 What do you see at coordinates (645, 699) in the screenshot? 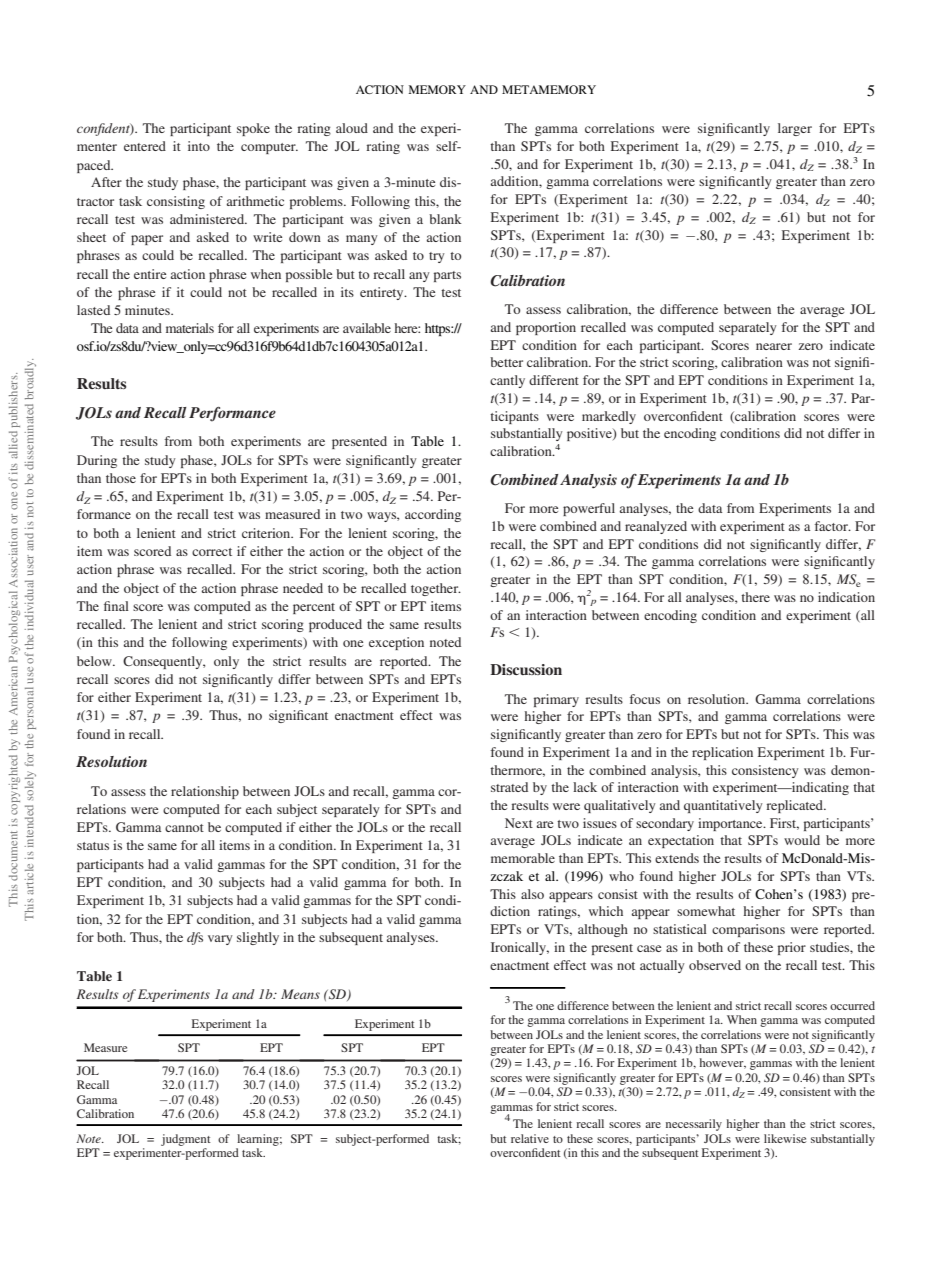
I see `focus` at bounding box center [645, 699].
